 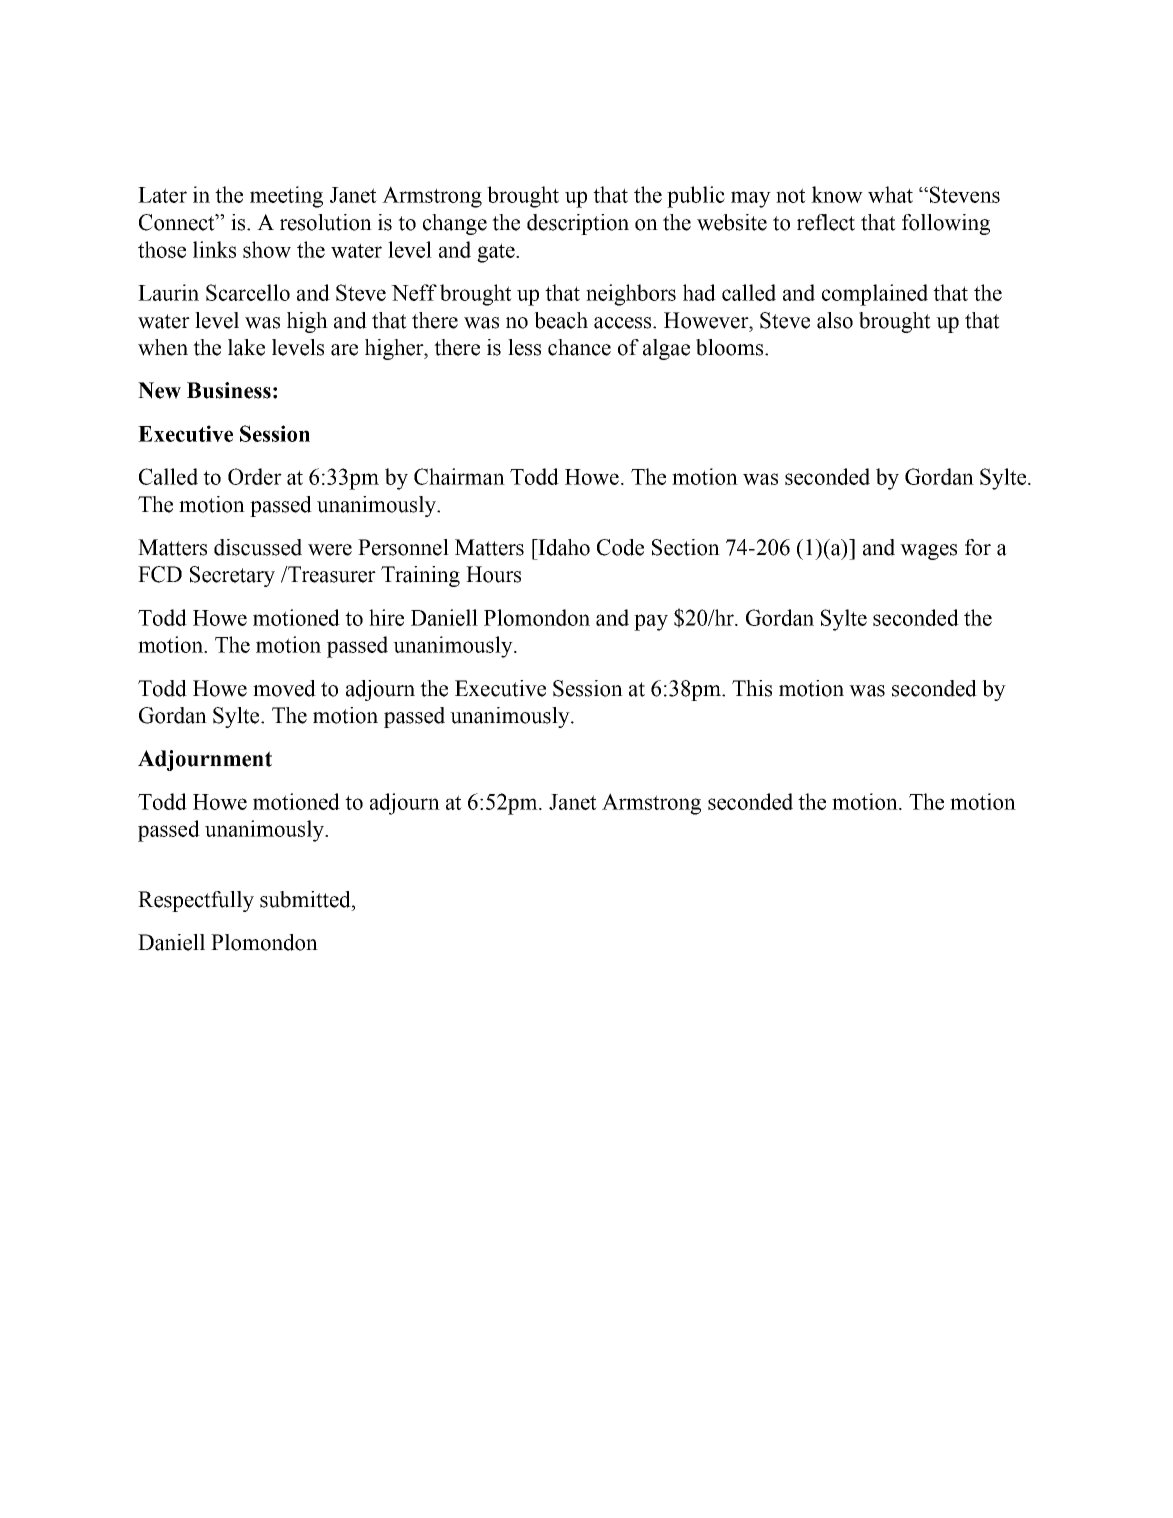 What do you see at coordinates (731, 347) in the document?
I see `blooms` at bounding box center [731, 347].
